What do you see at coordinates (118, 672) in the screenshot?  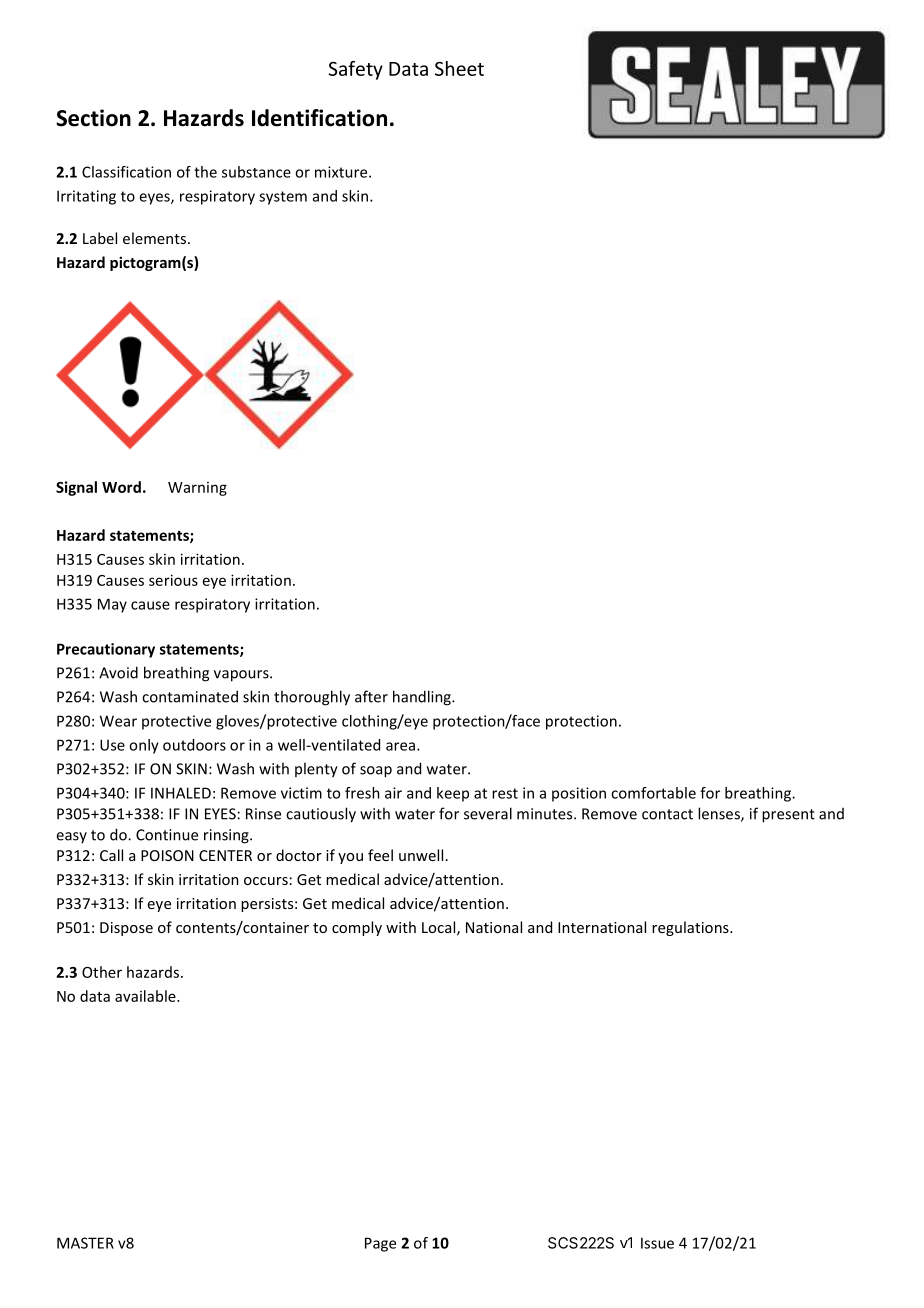 I see `Avoid` at bounding box center [118, 672].
